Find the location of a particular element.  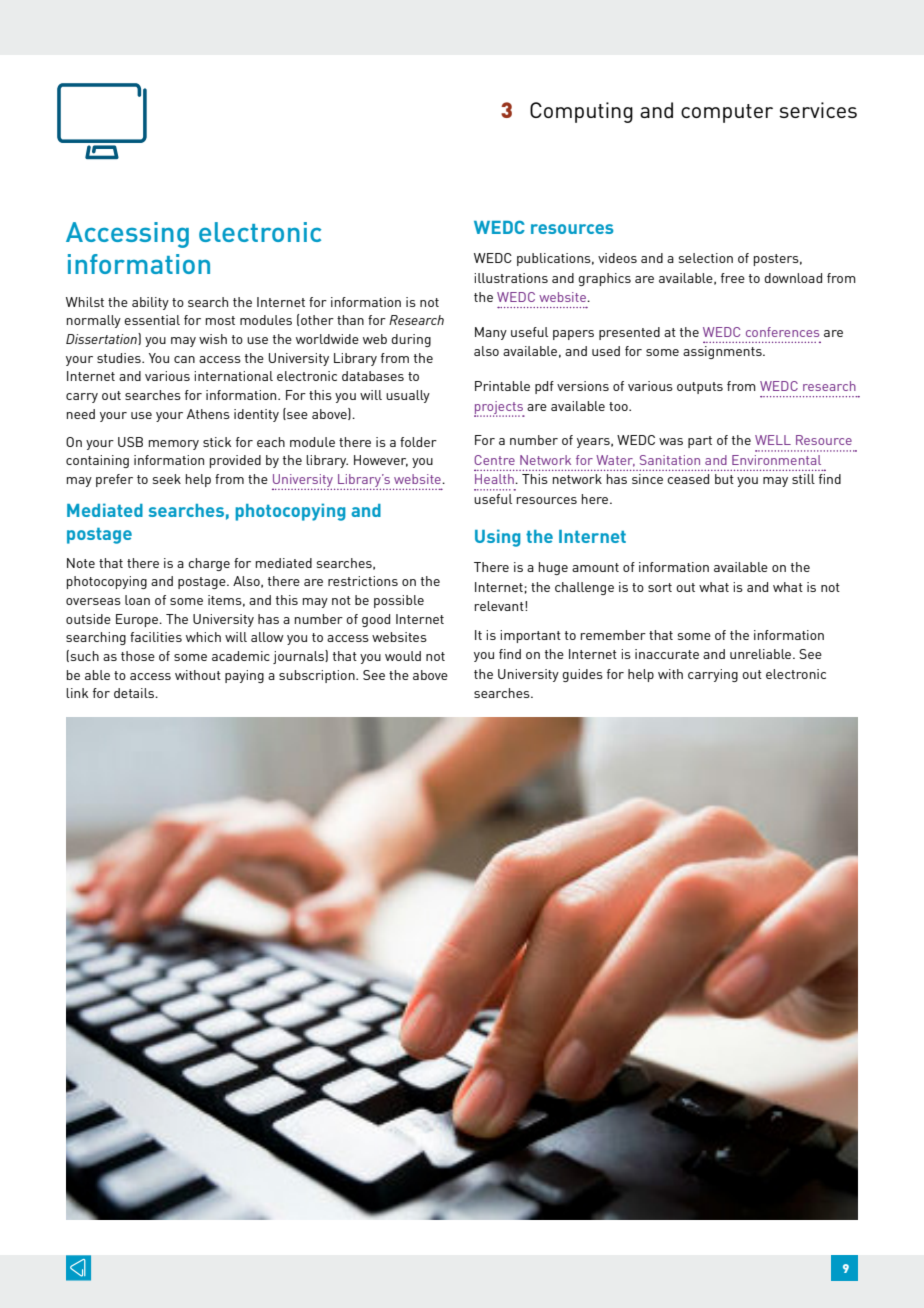

Athens is located at coordinates (208, 414).
